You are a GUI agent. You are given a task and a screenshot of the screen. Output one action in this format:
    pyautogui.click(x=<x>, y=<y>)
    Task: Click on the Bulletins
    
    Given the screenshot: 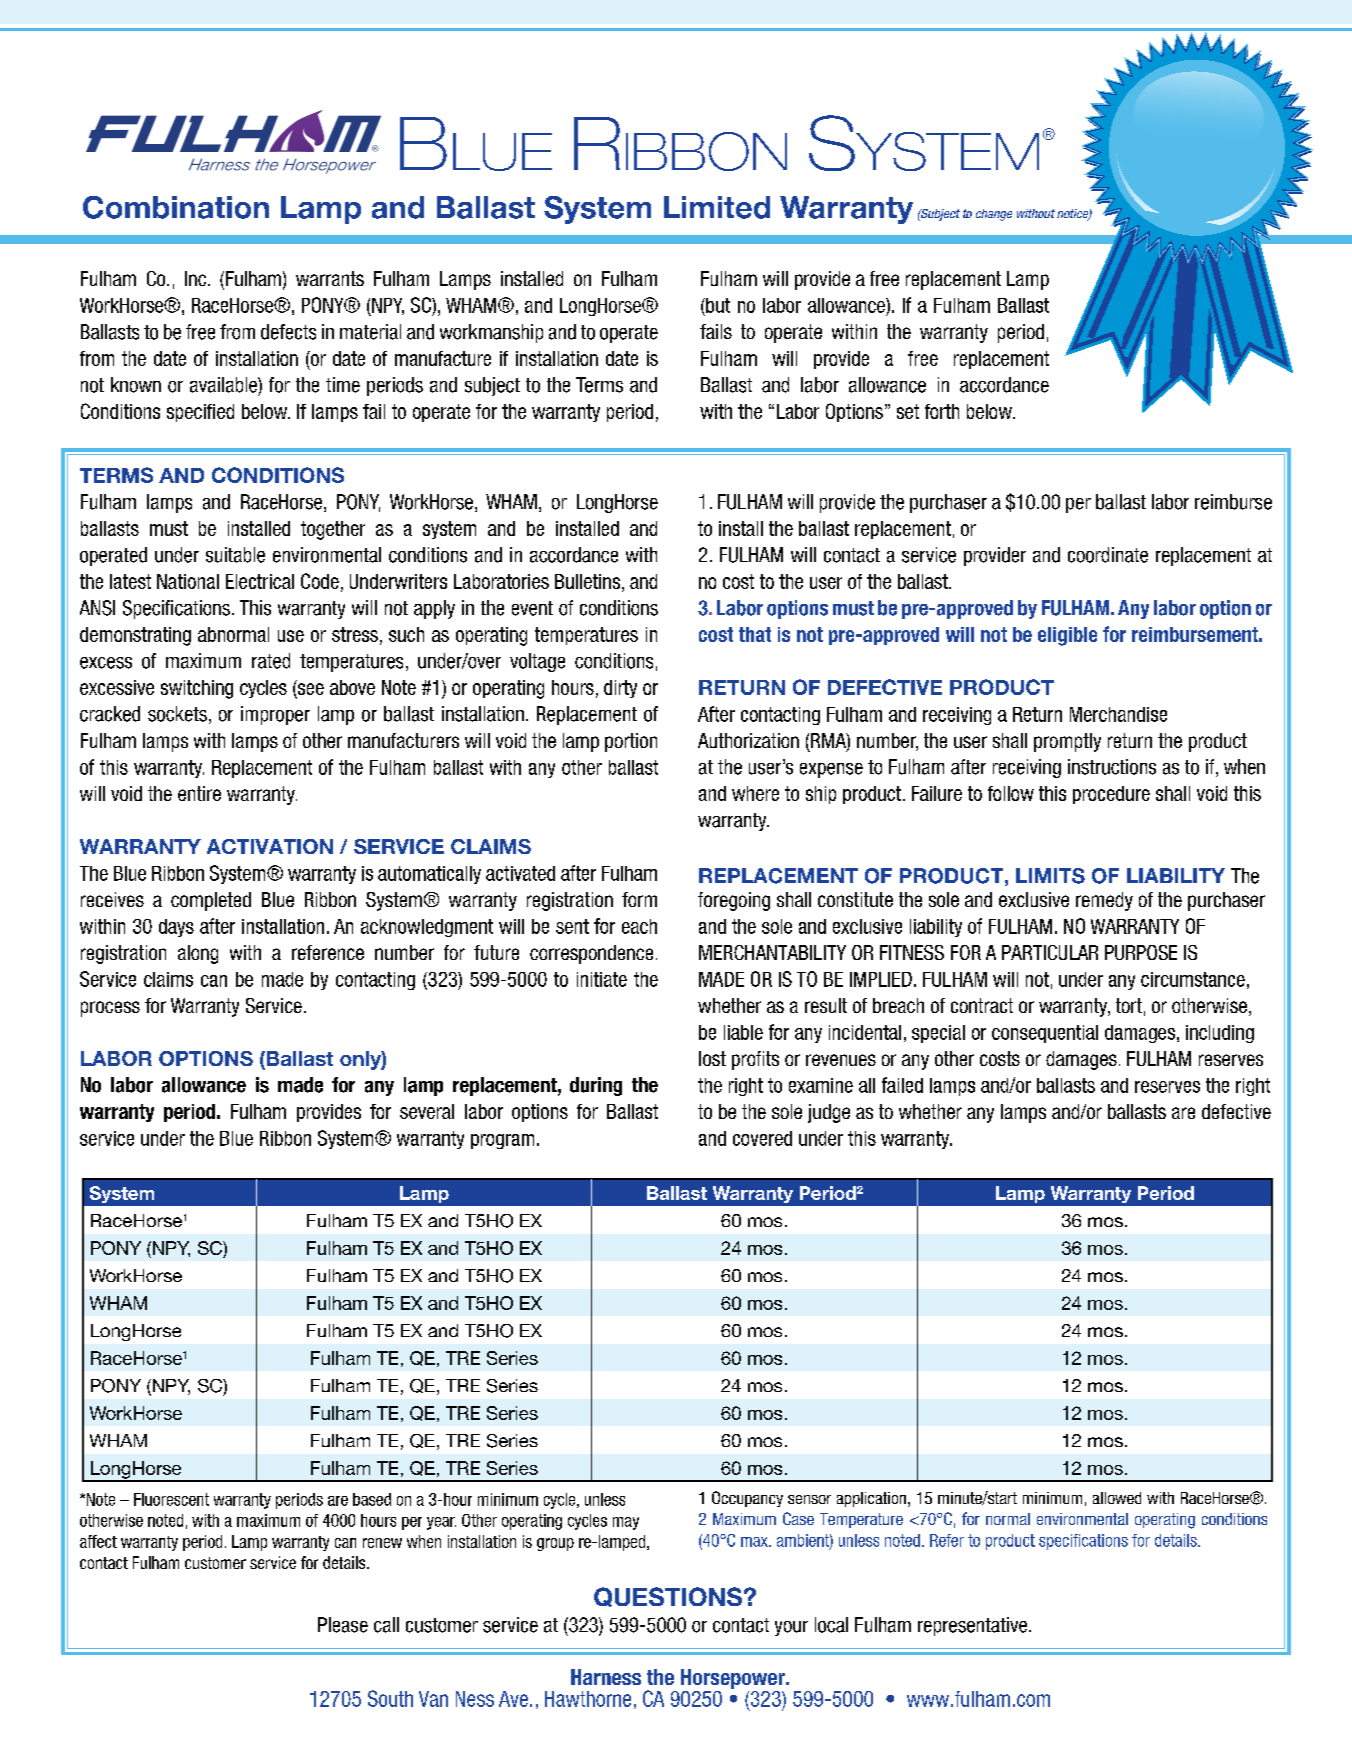 What is the action you would take?
    pyautogui.click(x=587, y=581)
